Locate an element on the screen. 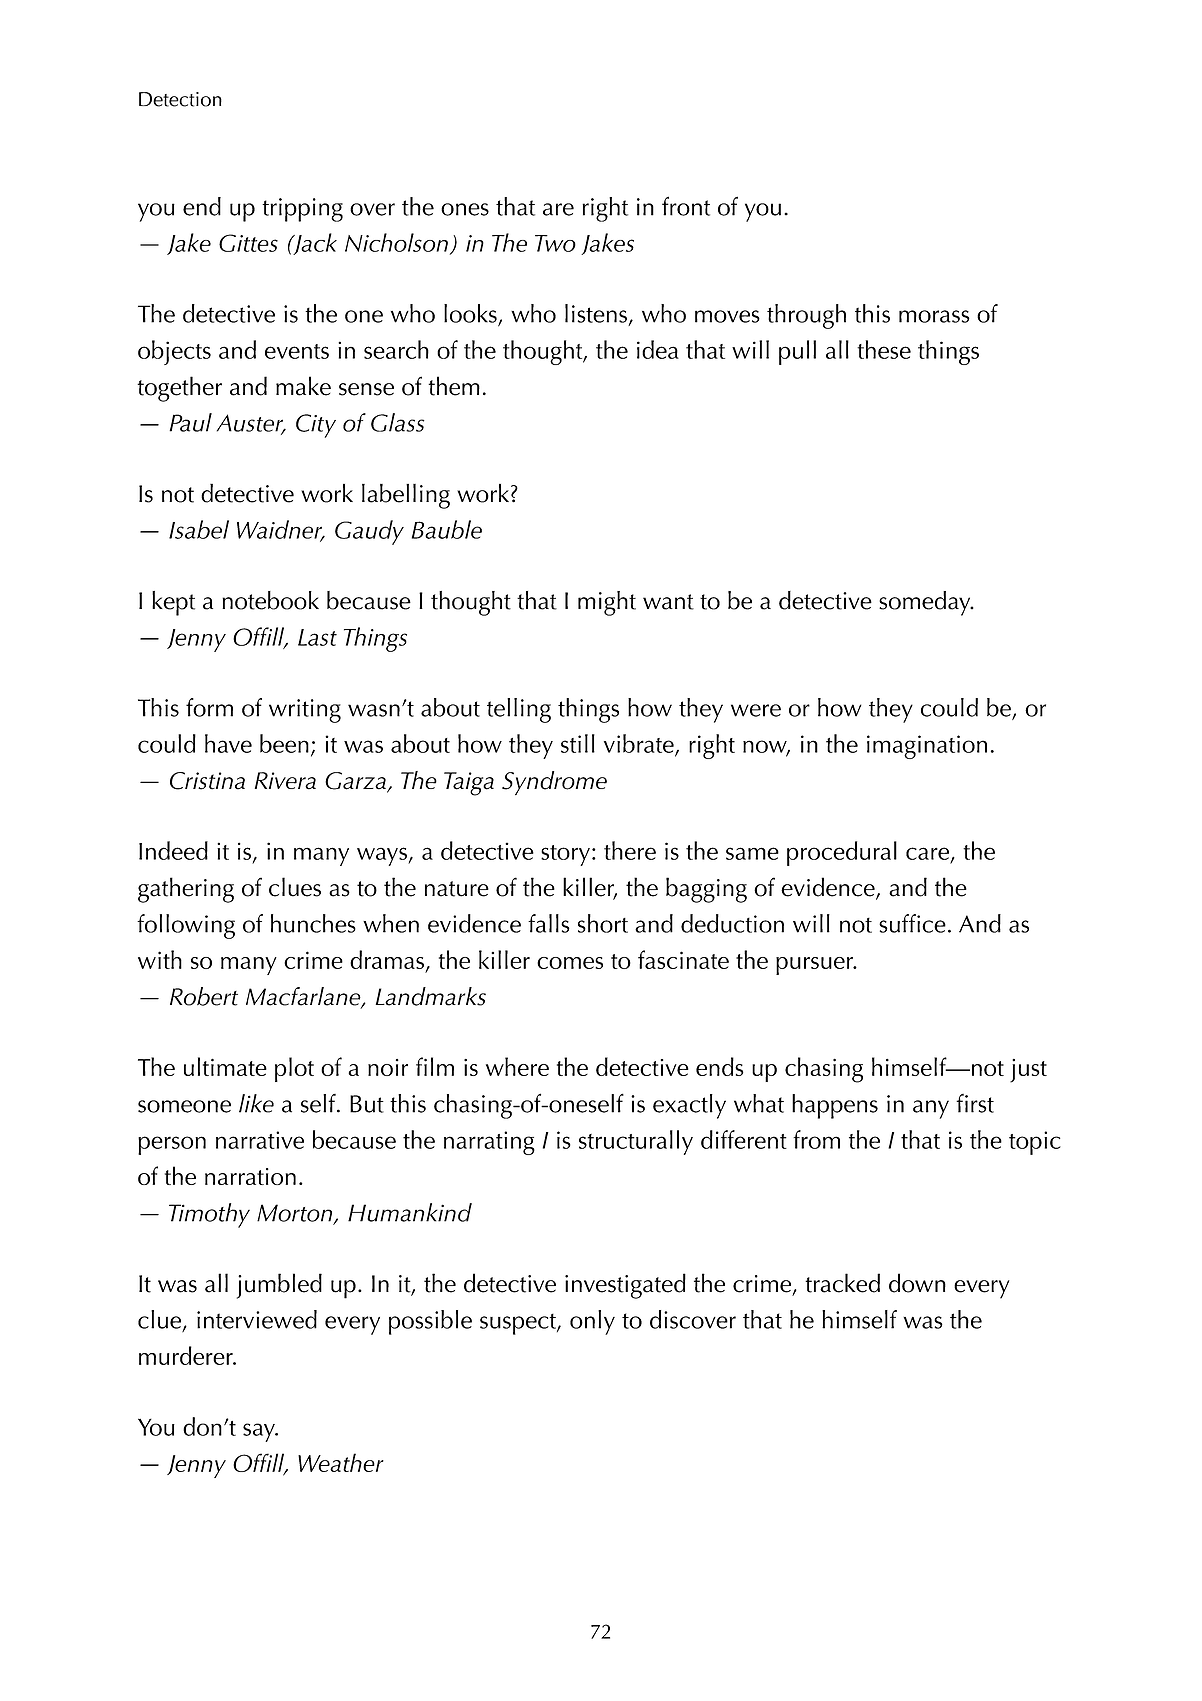 Image resolution: width=1202 pixels, height=1701 pixels. Isabel is located at coordinates (199, 529).
